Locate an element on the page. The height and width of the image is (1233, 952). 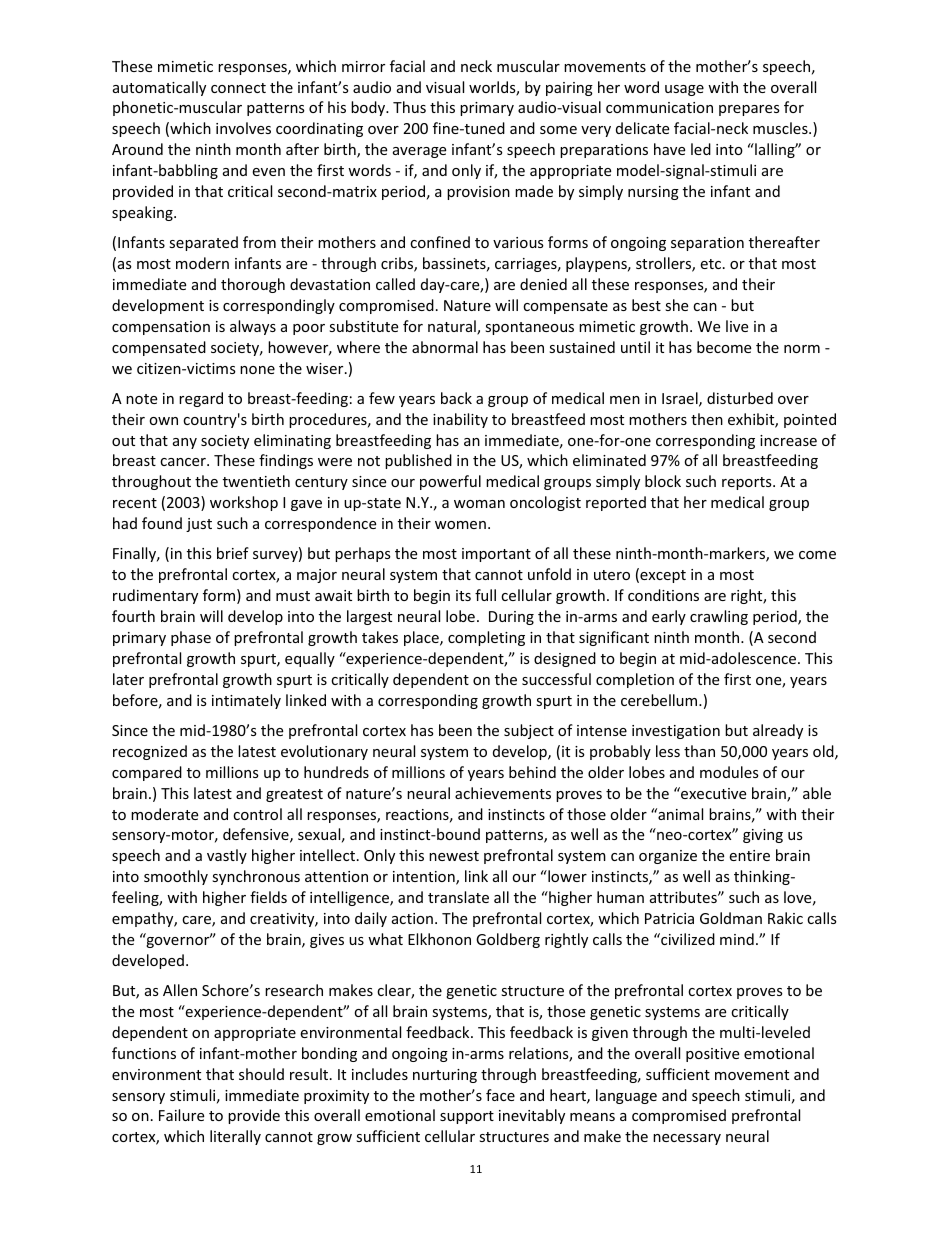
phase is located at coordinates (191, 638).
